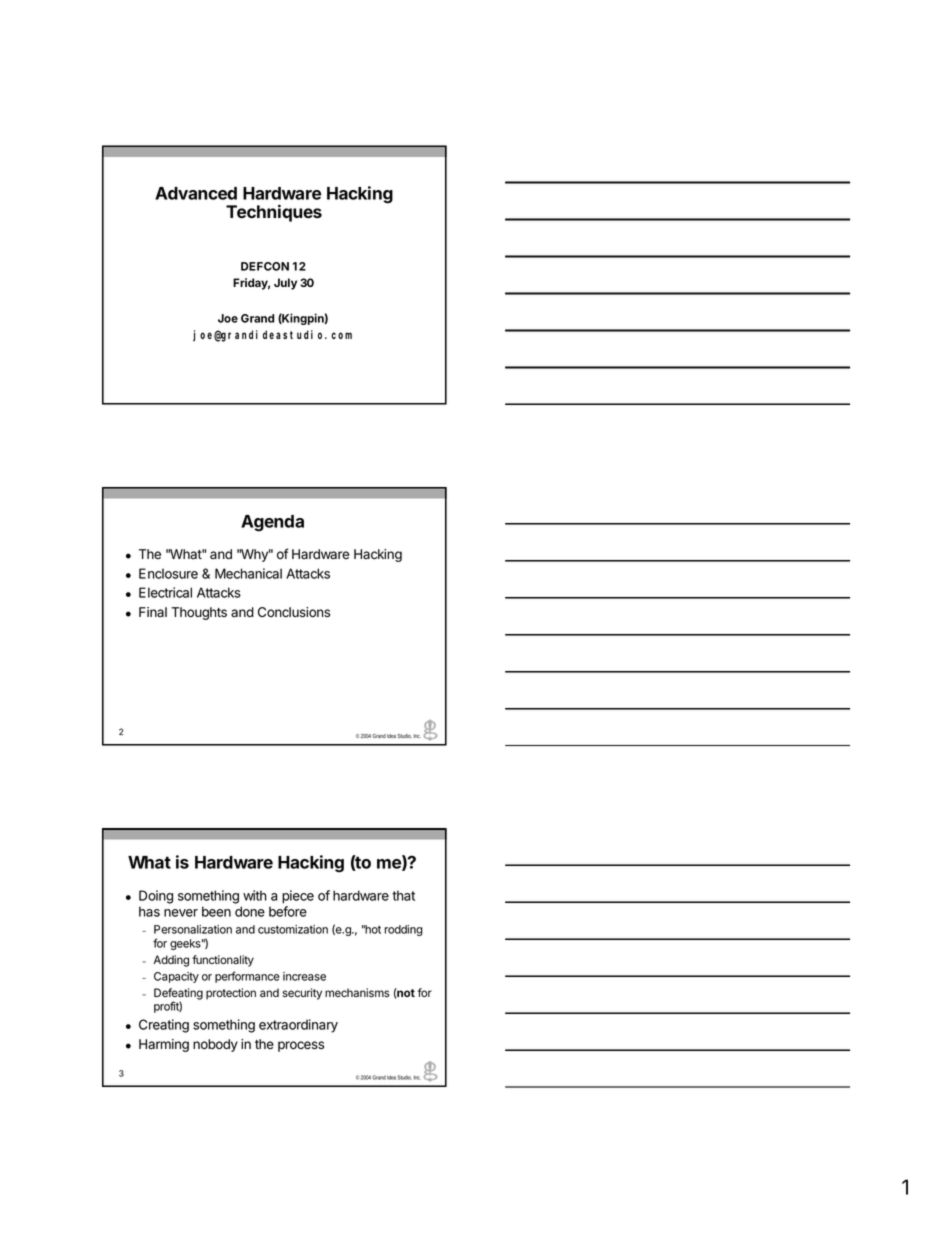  What do you see at coordinates (255, 895) in the document?
I see `with` at bounding box center [255, 895].
